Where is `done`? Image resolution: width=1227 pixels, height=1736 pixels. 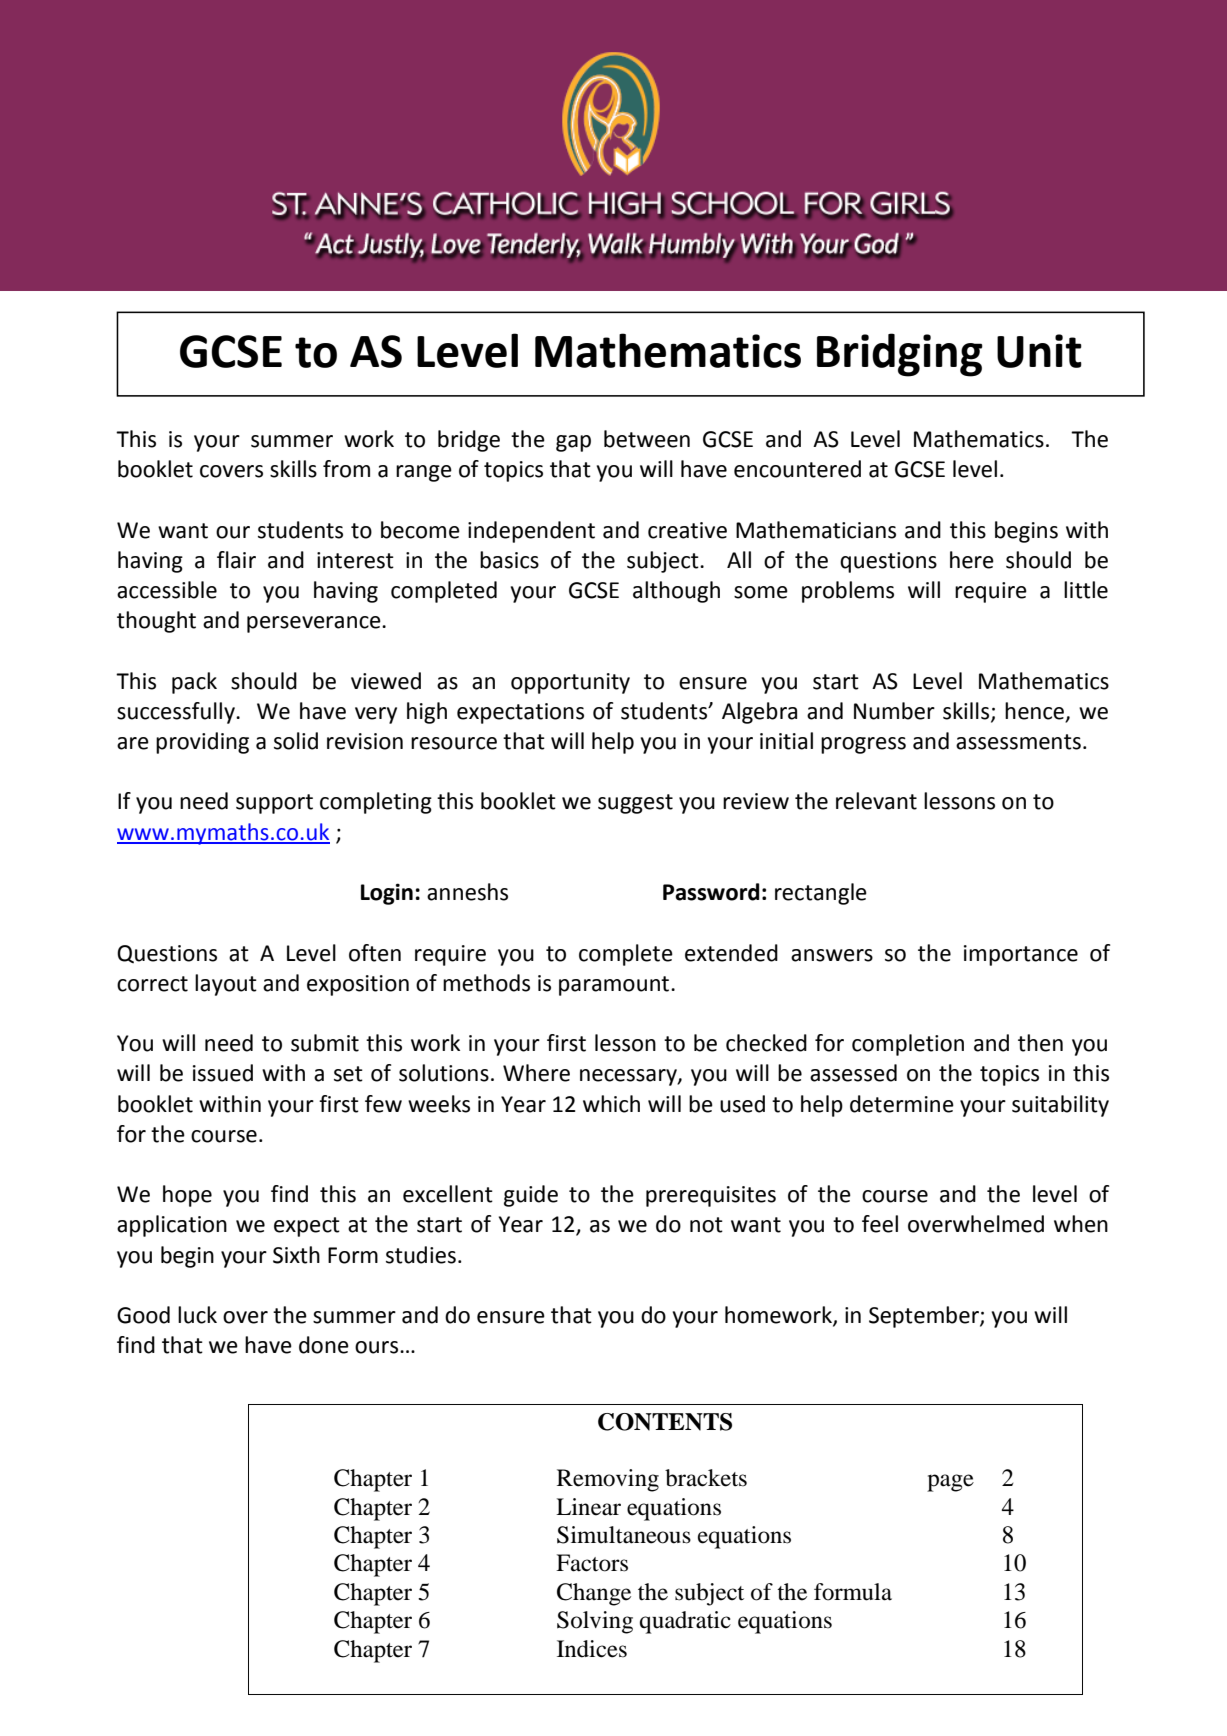
done is located at coordinates (324, 1345).
